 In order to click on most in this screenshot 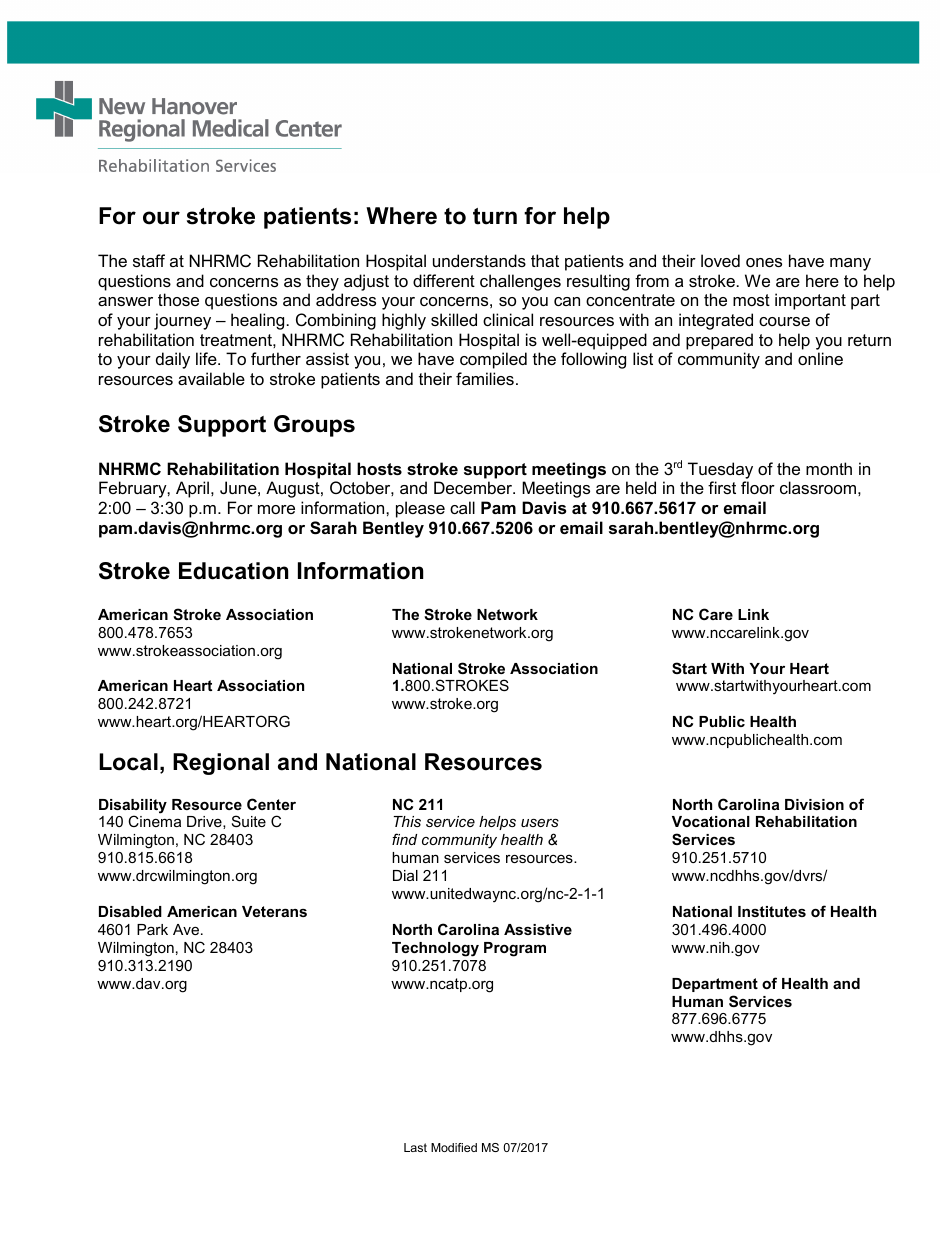, I will do `click(751, 300)`.
